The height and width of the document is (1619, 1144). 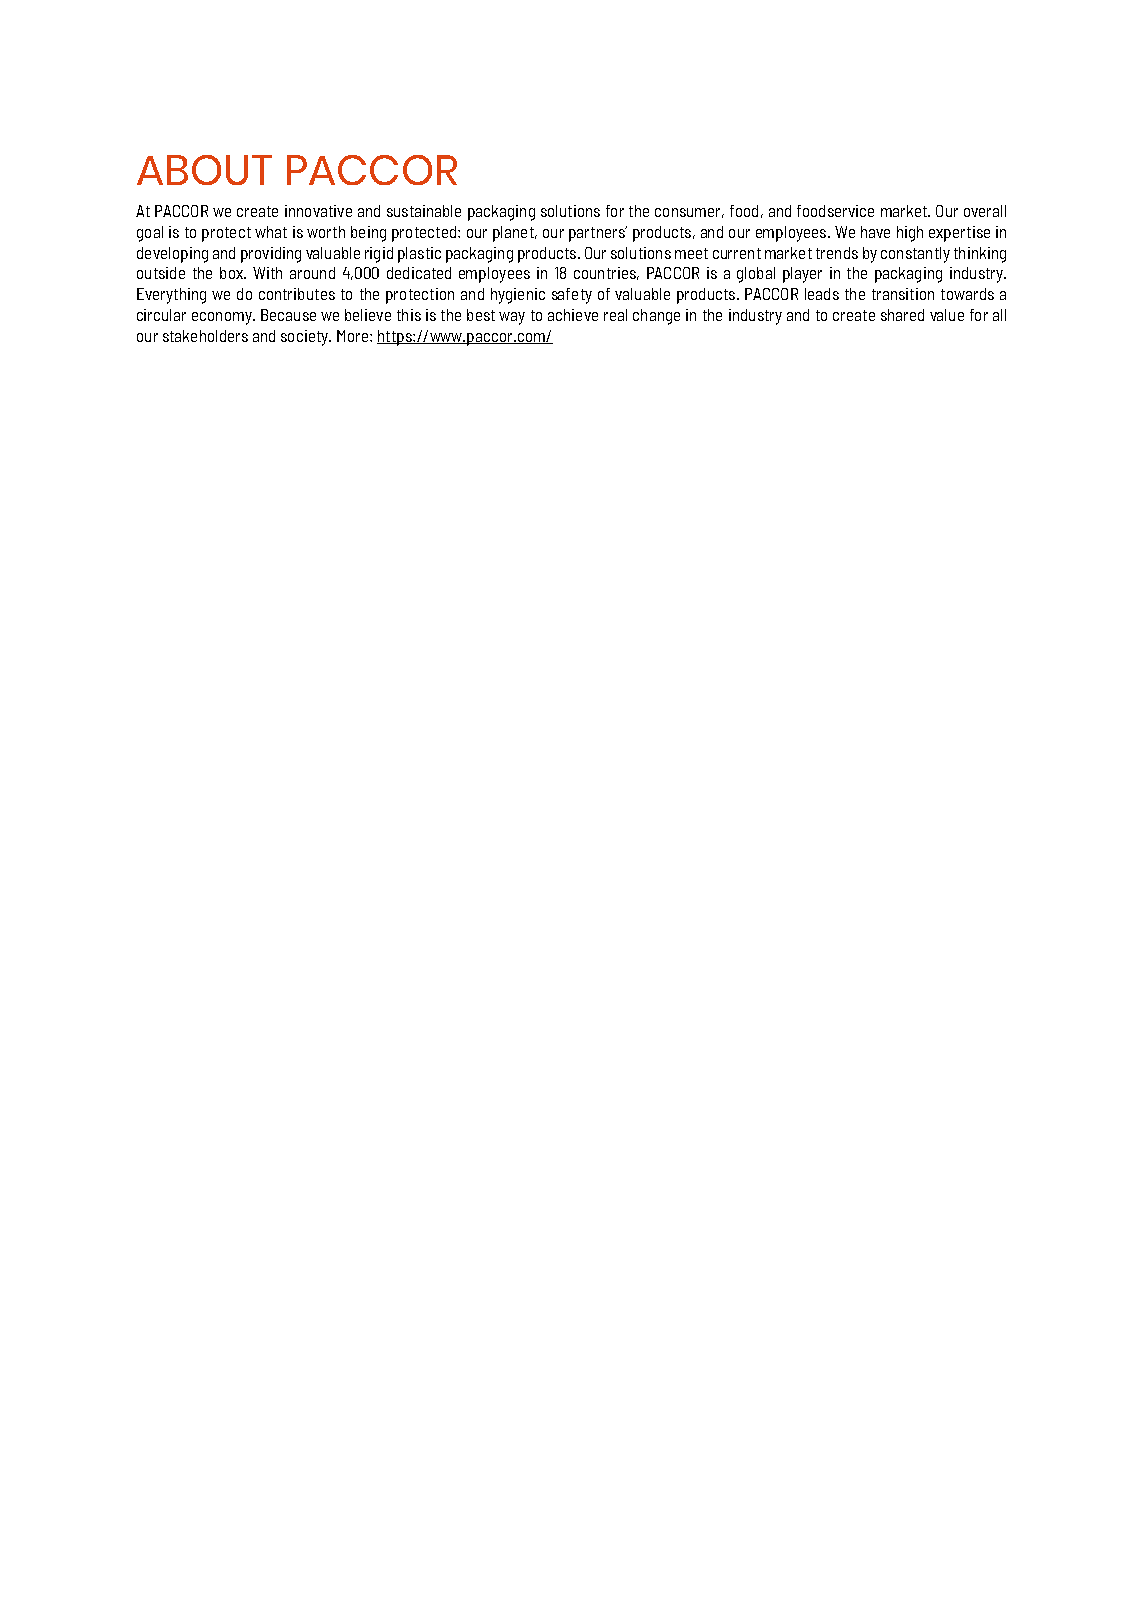 I want to click on partners, so click(x=598, y=234).
